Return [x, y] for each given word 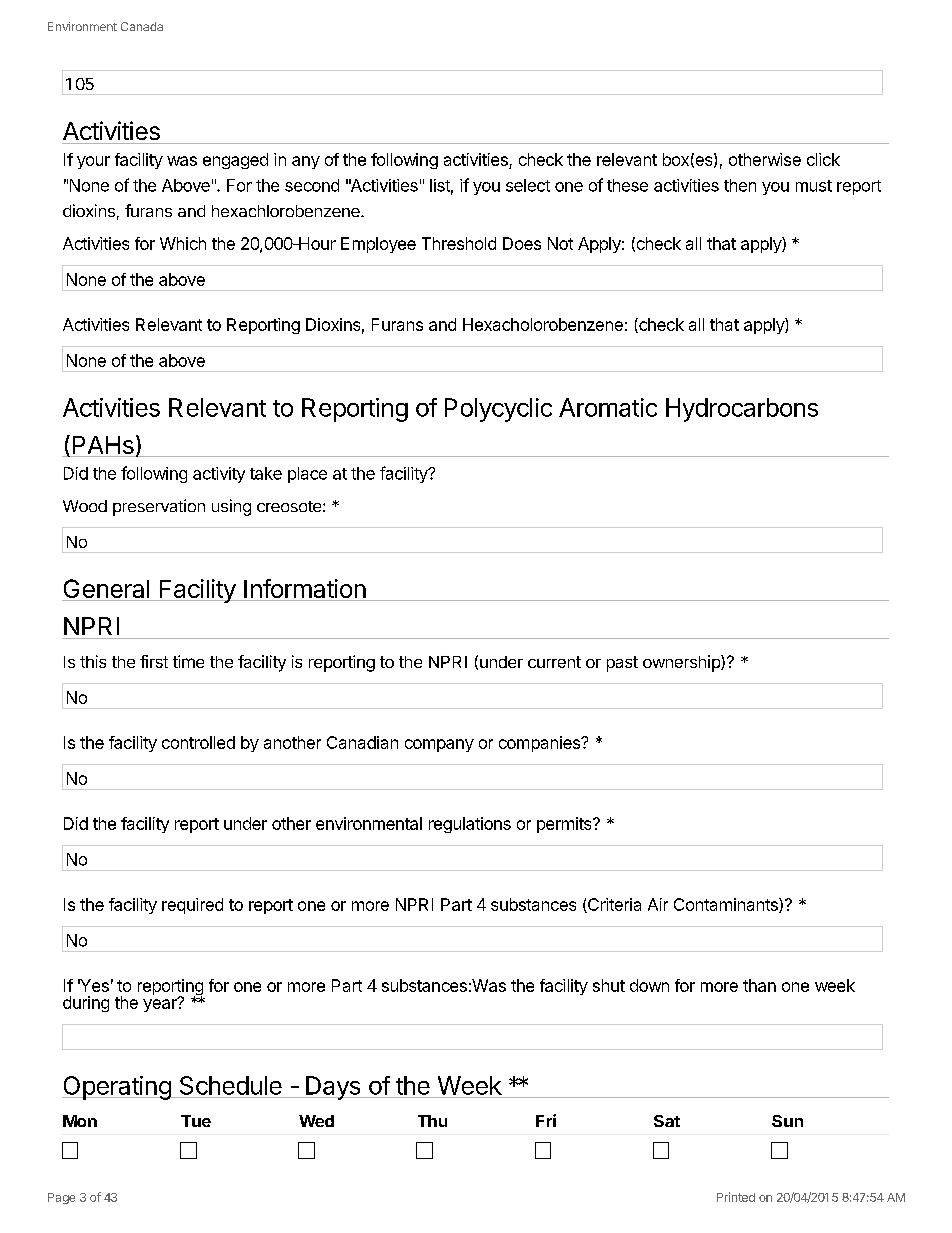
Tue [196, 1121]
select [528, 185]
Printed [736, 1197]
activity [219, 475]
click [823, 159]
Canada [142, 26]
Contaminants [727, 905]
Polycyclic [498, 410]
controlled [198, 742]
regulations [470, 825]
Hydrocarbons [742, 410]
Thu [432, 1121]
